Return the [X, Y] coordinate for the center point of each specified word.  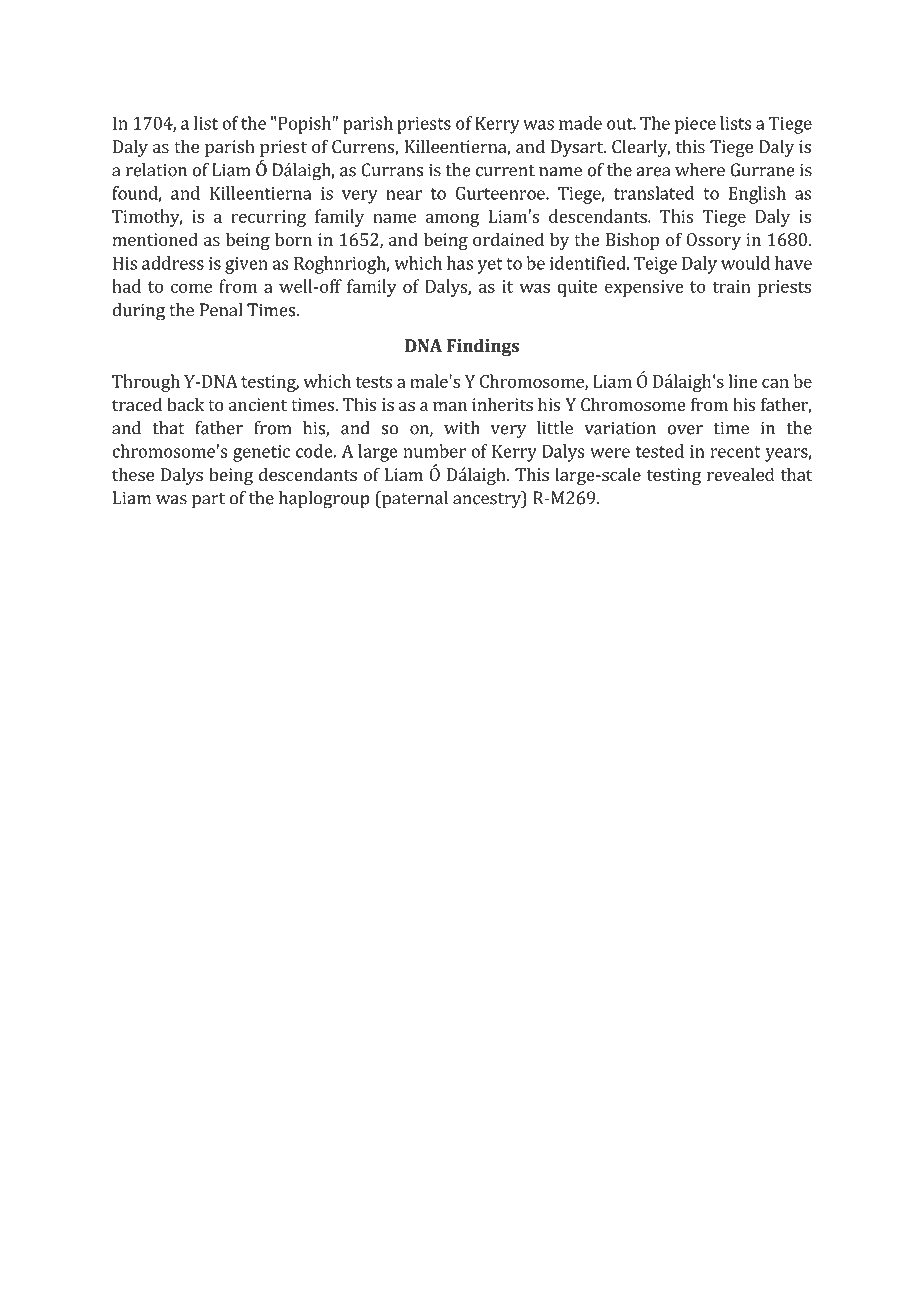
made [580, 123]
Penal [221, 310]
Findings [483, 347]
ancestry [488, 500]
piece [695, 125]
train [731, 286]
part [208, 501]
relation [156, 170]
